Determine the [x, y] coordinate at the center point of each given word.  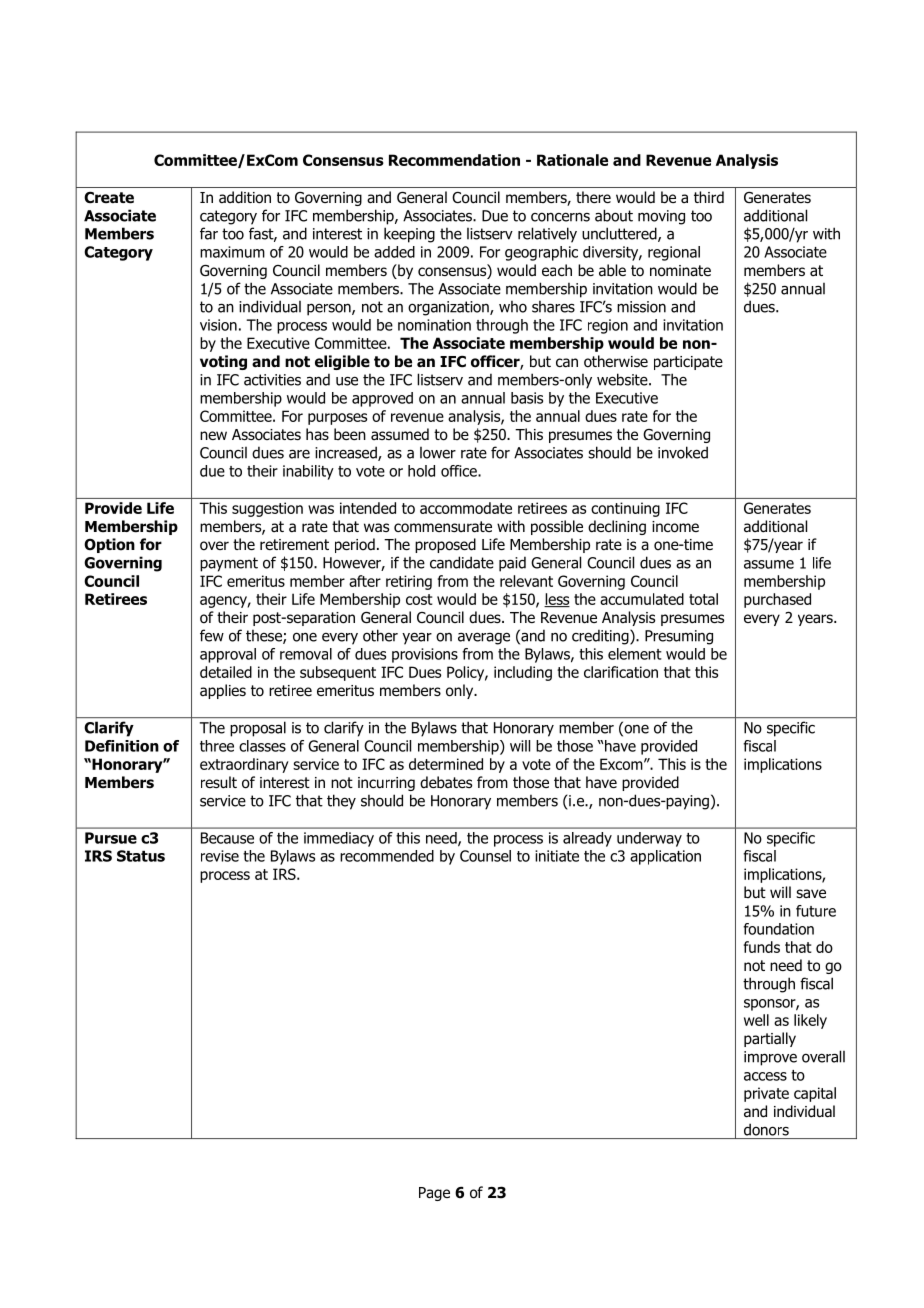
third [709, 197]
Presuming [679, 637]
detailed [226, 672]
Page [434, 1194]
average [484, 638]
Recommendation [454, 160]
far [209, 233]
